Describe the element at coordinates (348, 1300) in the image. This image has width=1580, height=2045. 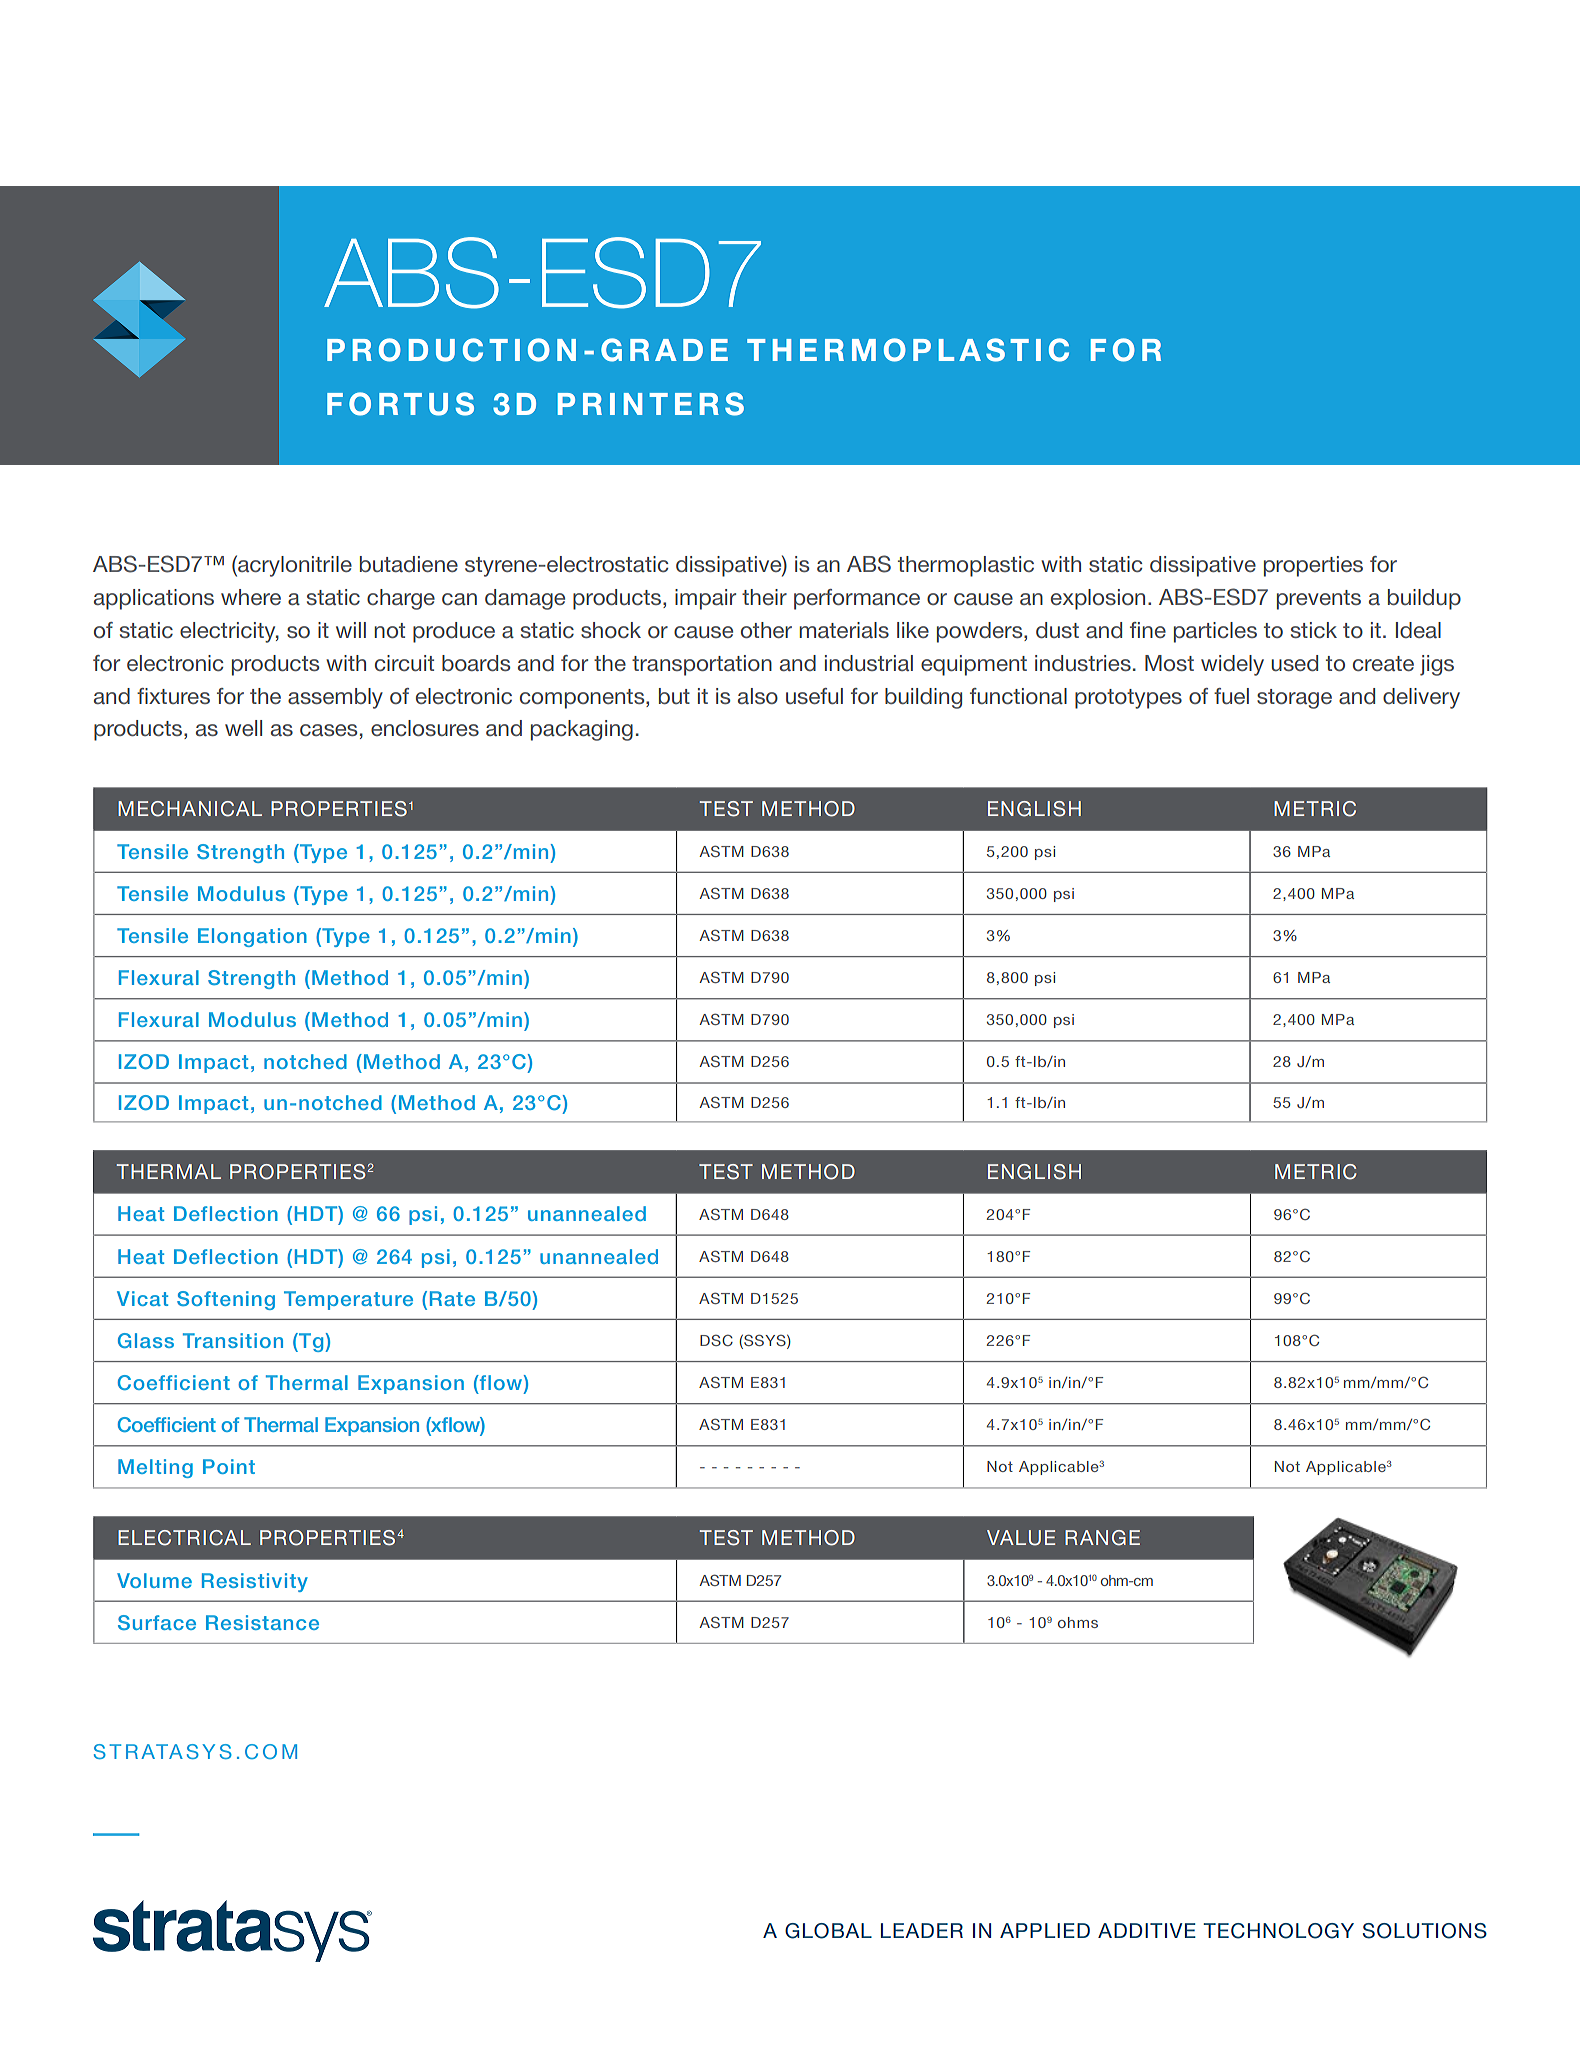
I see `Temperature` at that location.
